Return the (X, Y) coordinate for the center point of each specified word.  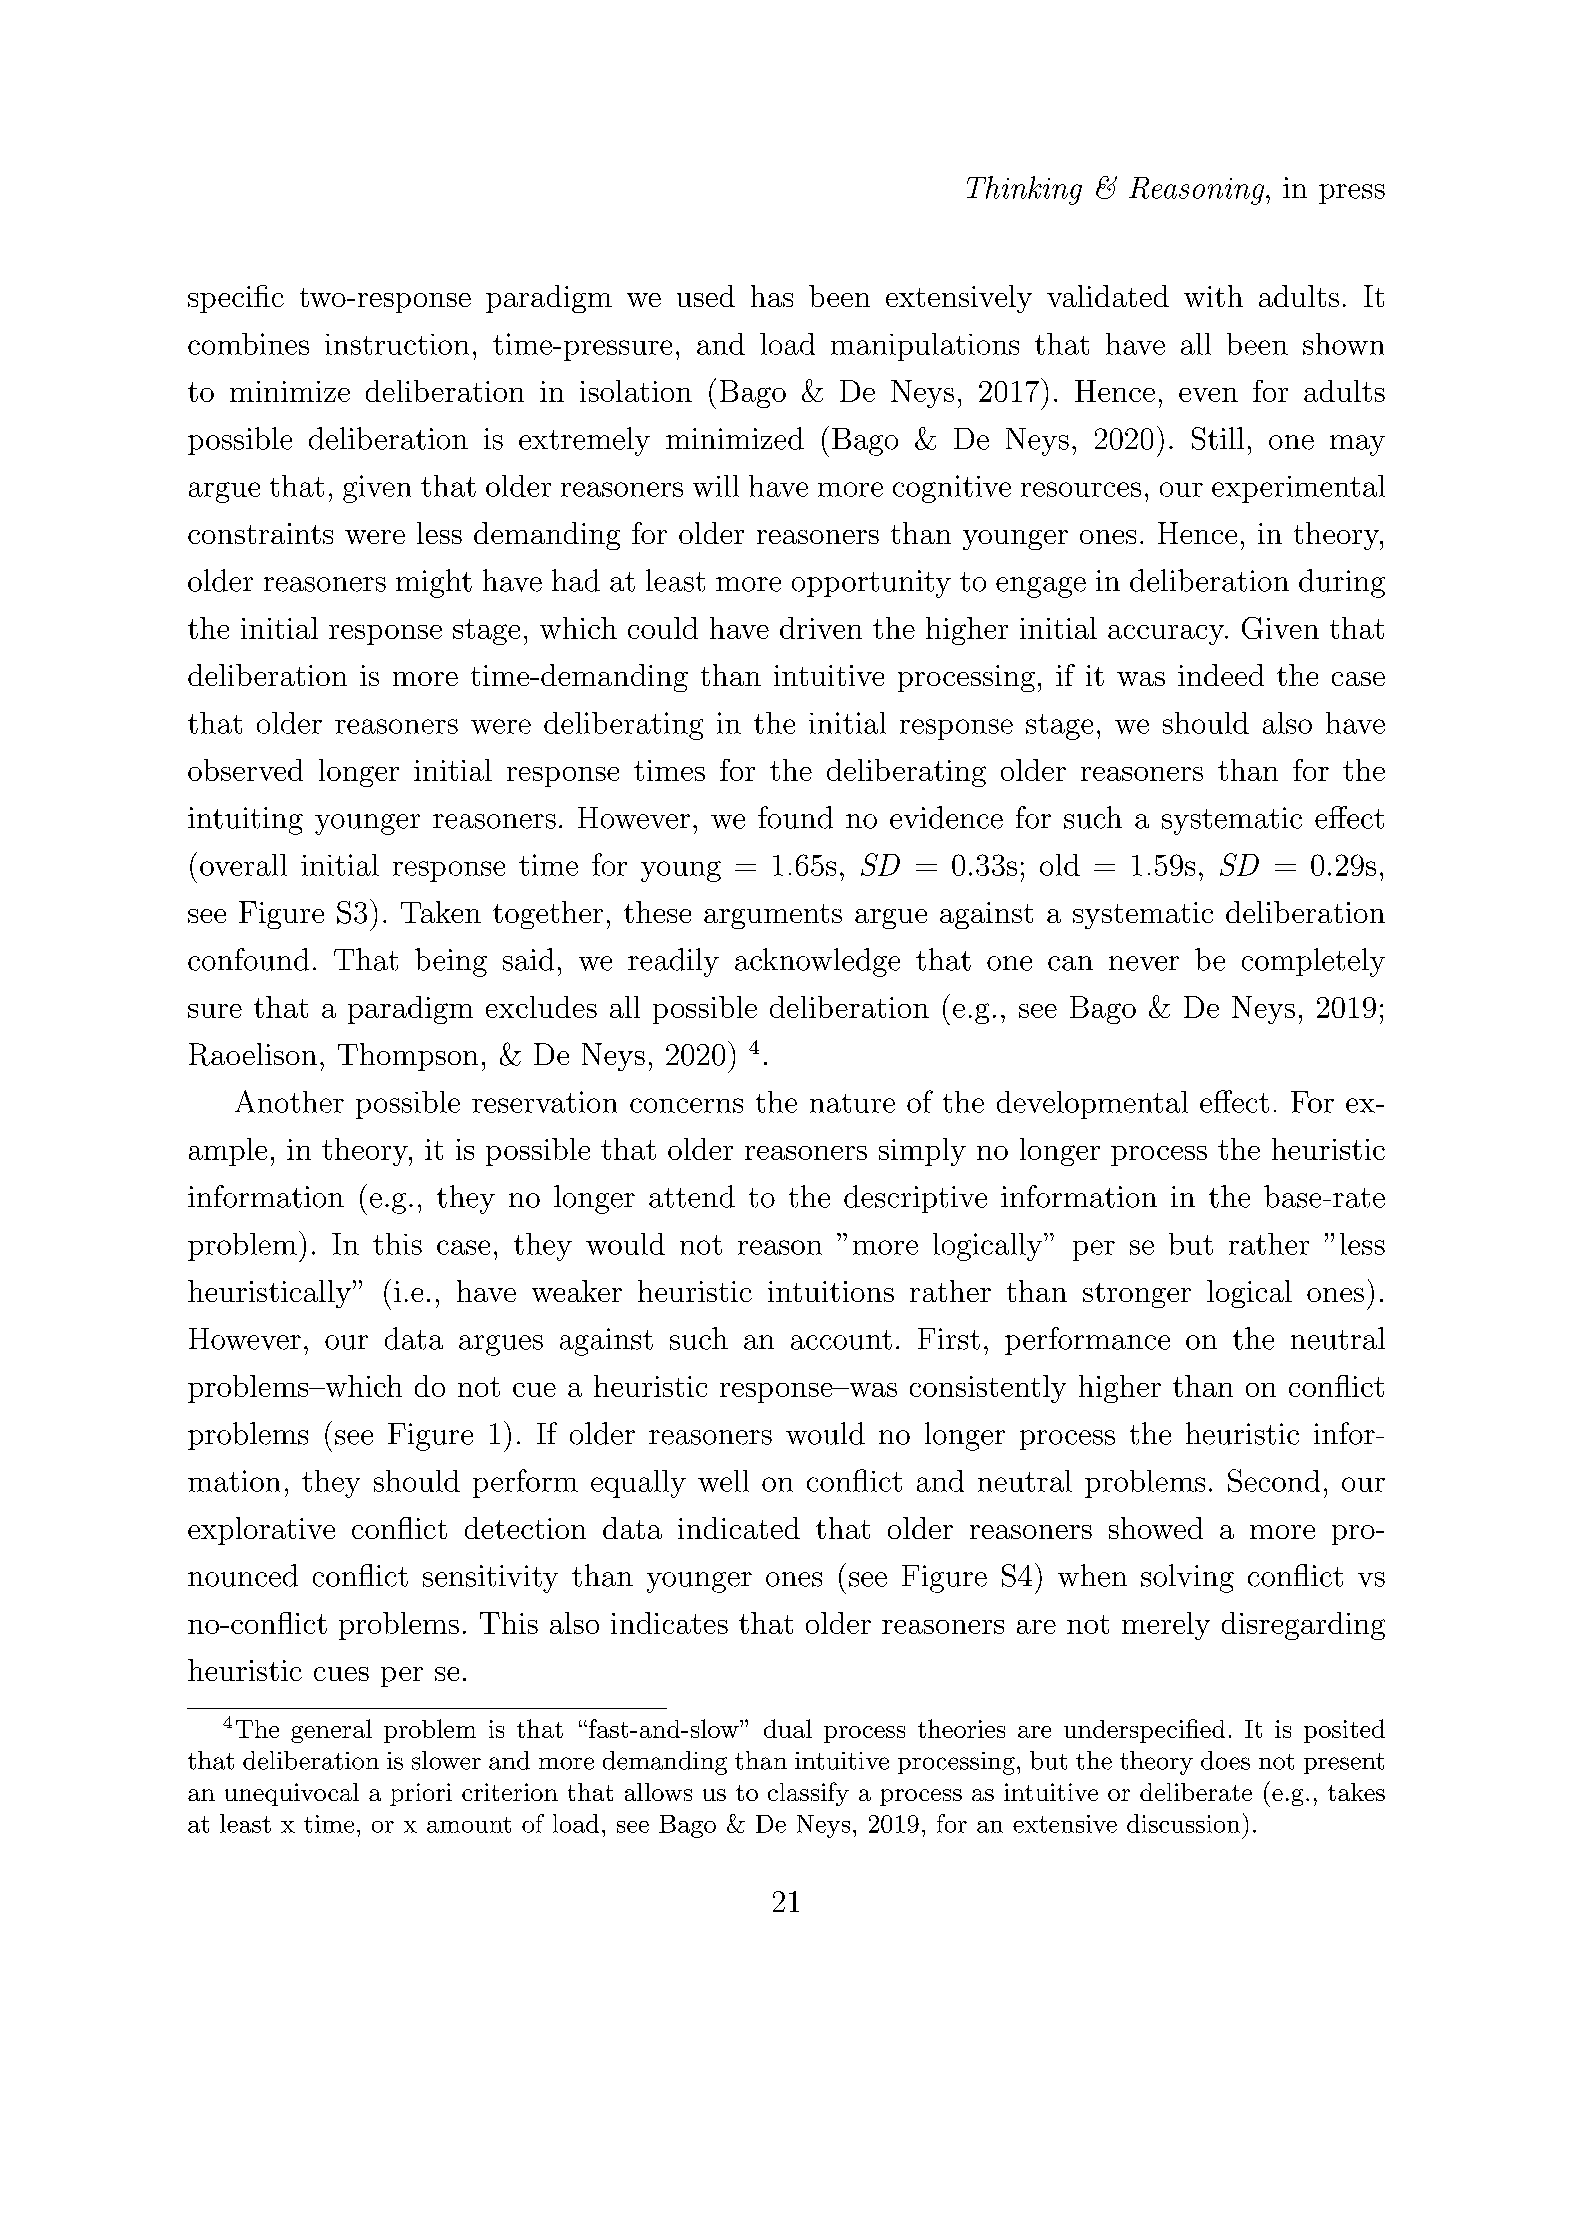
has (772, 296)
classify (808, 1794)
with (1213, 296)
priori (421, 1794)
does (1225, 1760)
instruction (397, 344)
